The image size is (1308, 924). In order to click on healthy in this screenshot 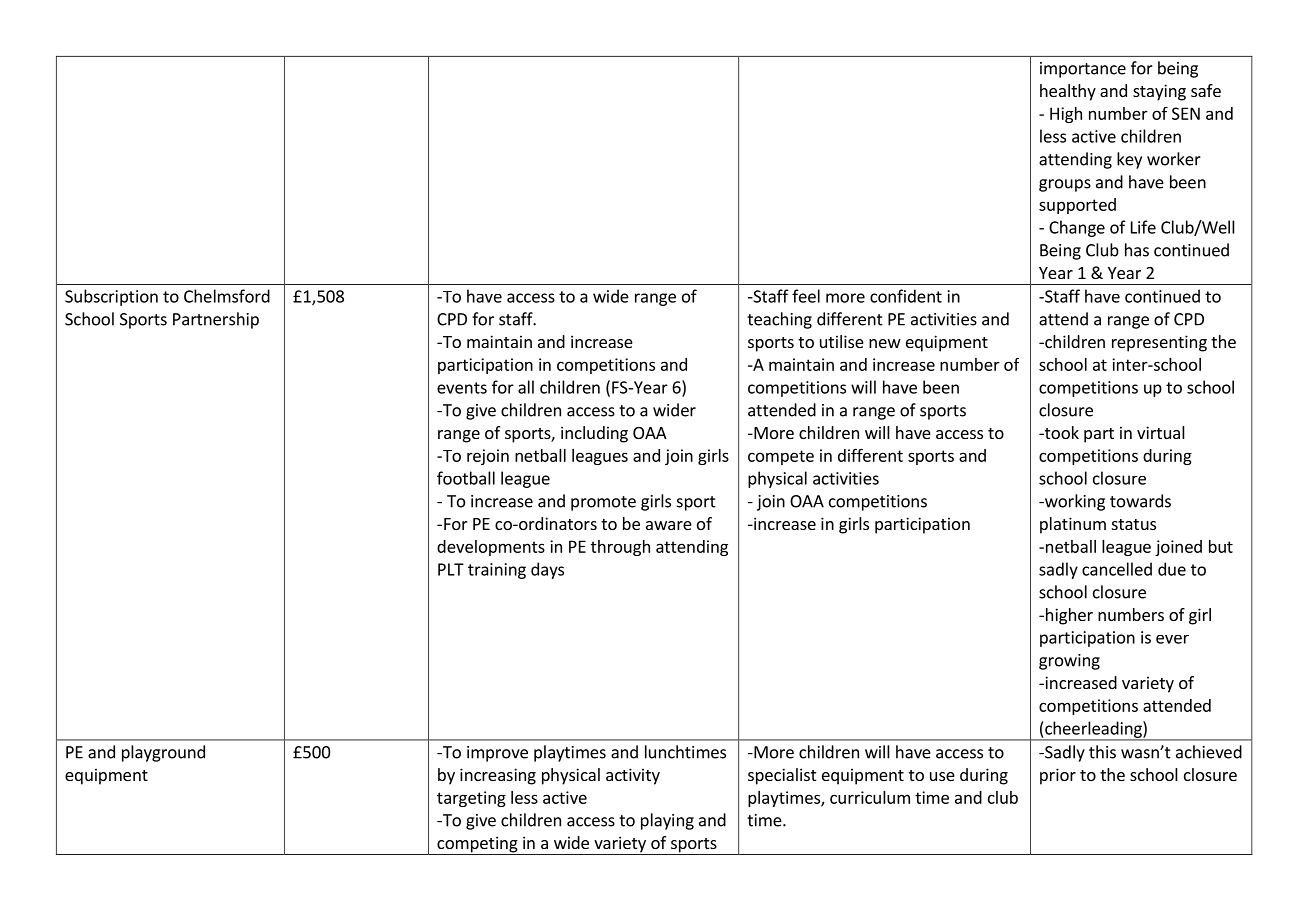, I will do `click(1068, 92)`.
